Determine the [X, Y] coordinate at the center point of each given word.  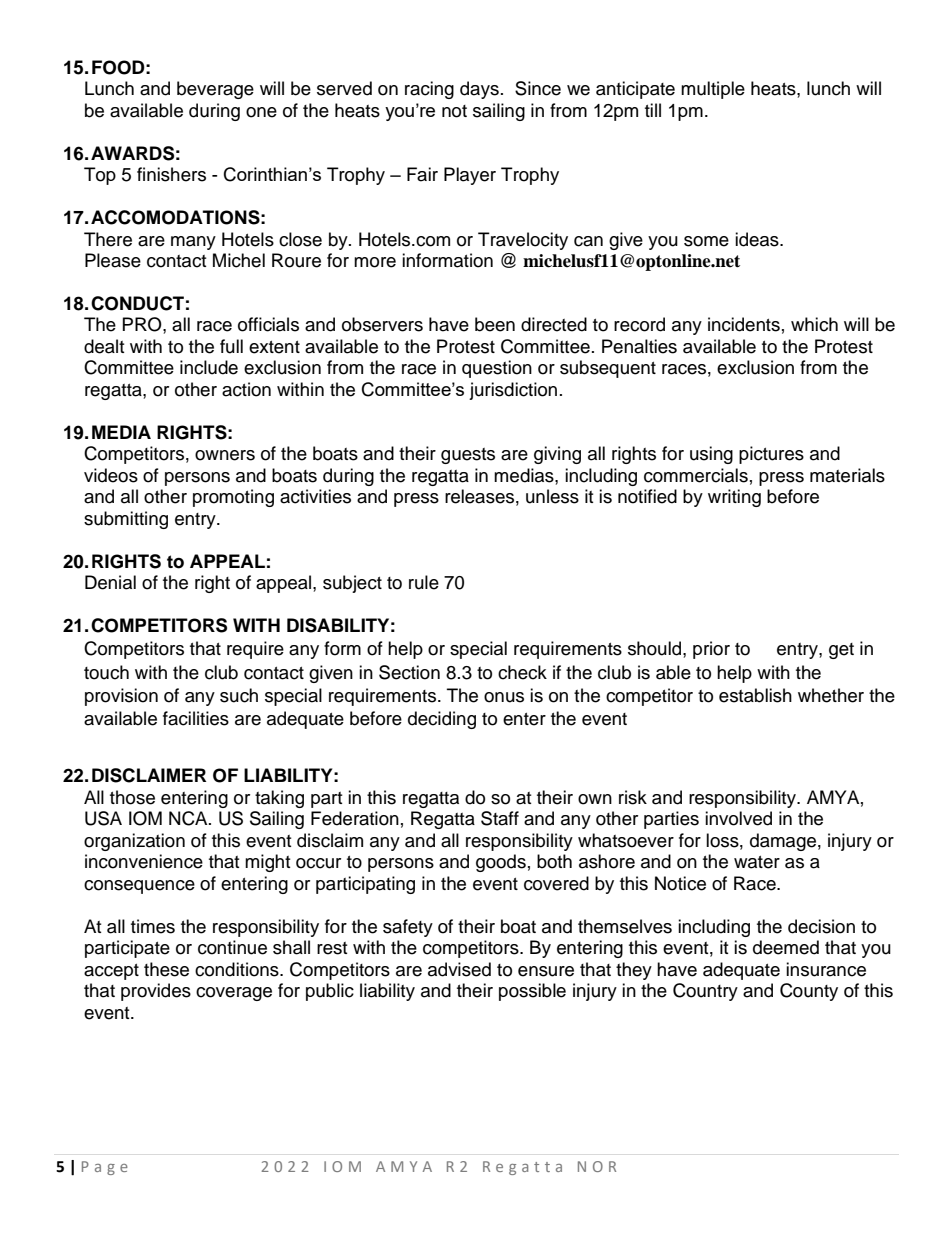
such [239, 695]
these [166, 969]
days [479, 90]
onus [504, 697]
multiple [713, 90]
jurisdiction [513, 391]
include [209, 367]
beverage [215, 90]
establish [755, 695]
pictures [771, 455]
